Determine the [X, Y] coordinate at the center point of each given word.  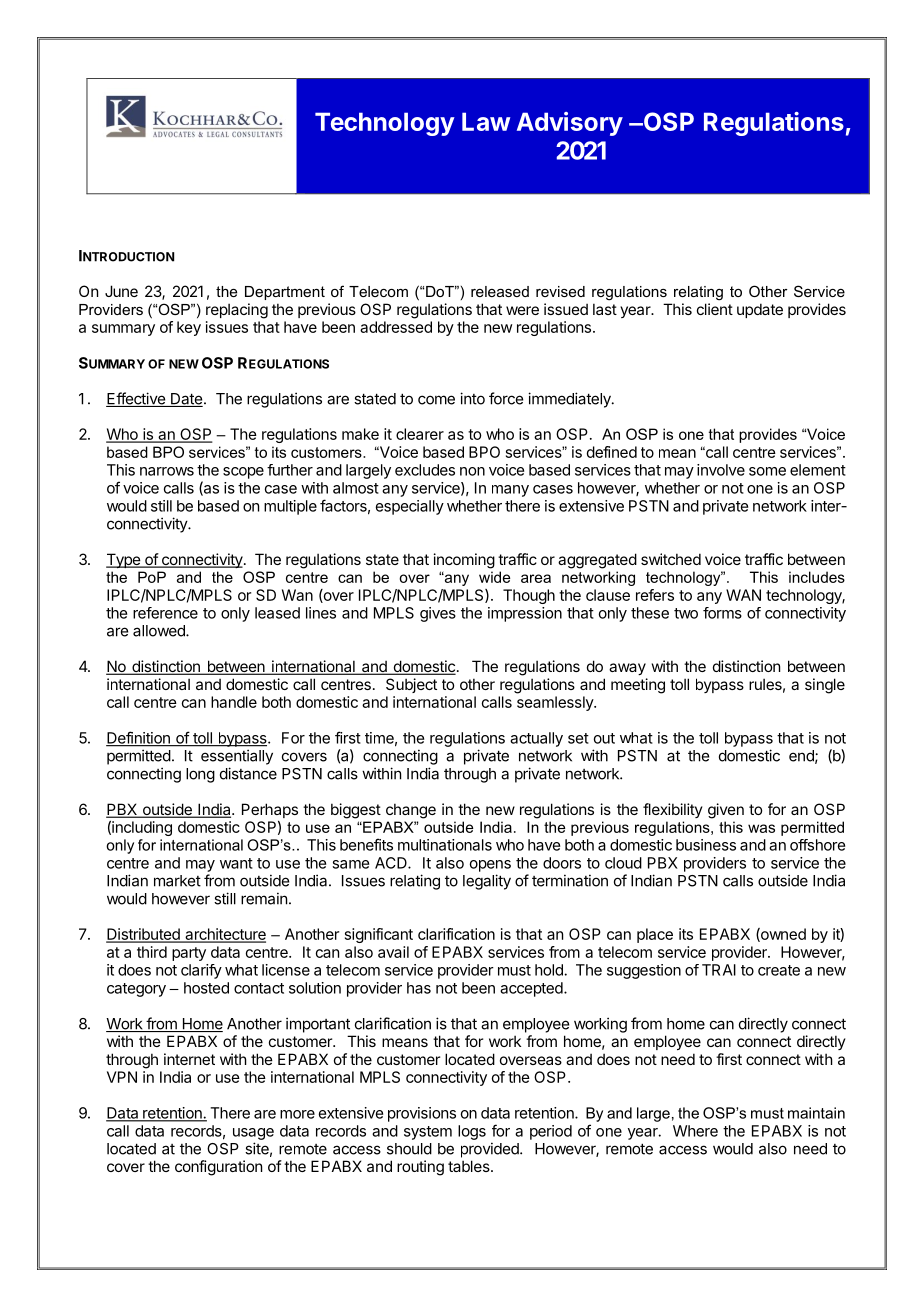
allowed [160, 631]
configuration [218, 1168]
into [472, 398]
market [177, 881]
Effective [136, 399]
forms [722, 613]
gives [438, 614]
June [121, 291]
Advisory [570, 124]
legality [487, 882]
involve [721, 470]
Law [486, 121]
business [706, 845]
